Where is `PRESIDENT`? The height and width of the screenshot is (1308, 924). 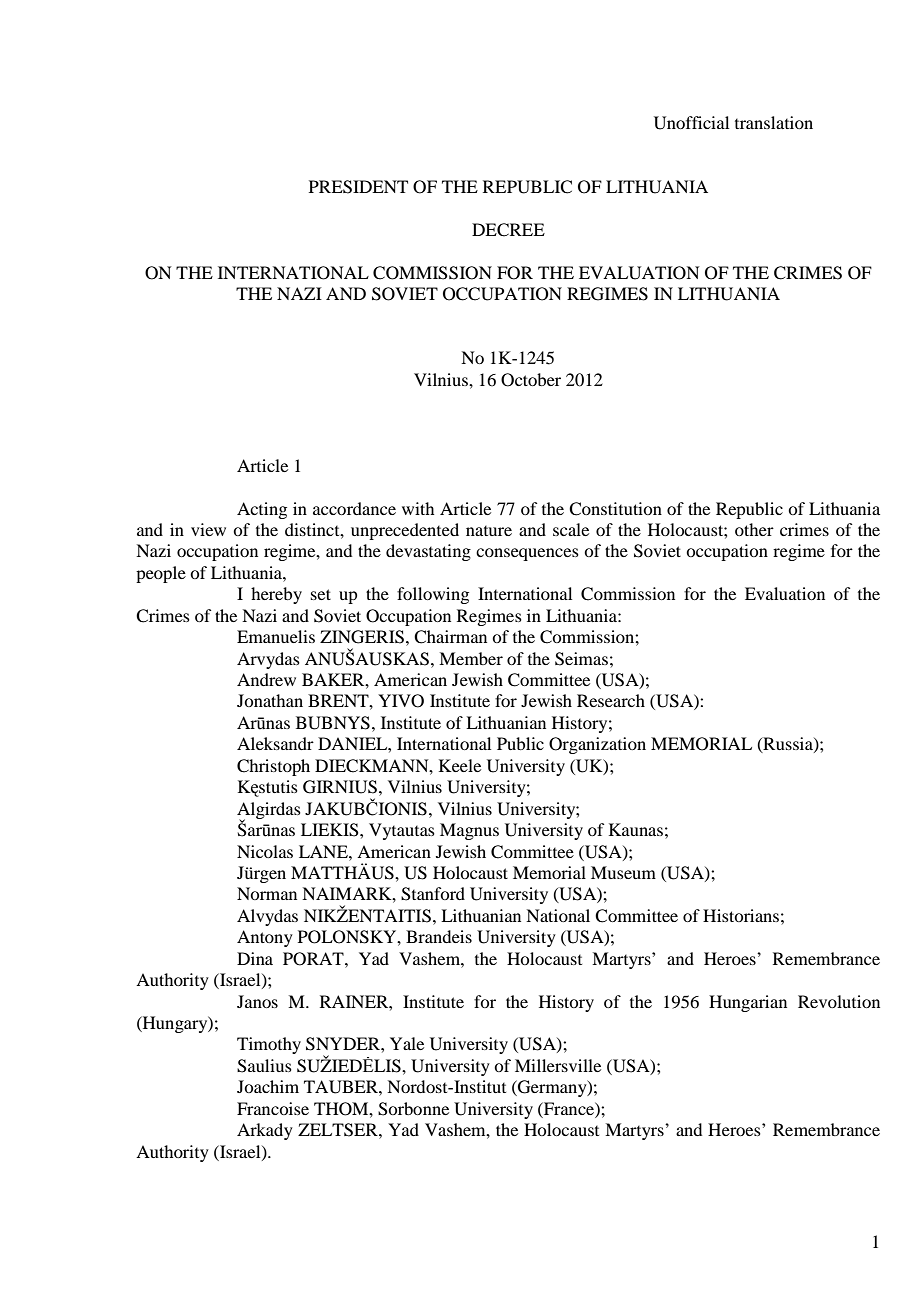
PRESIDENT is located at coordinates (358, 187).
